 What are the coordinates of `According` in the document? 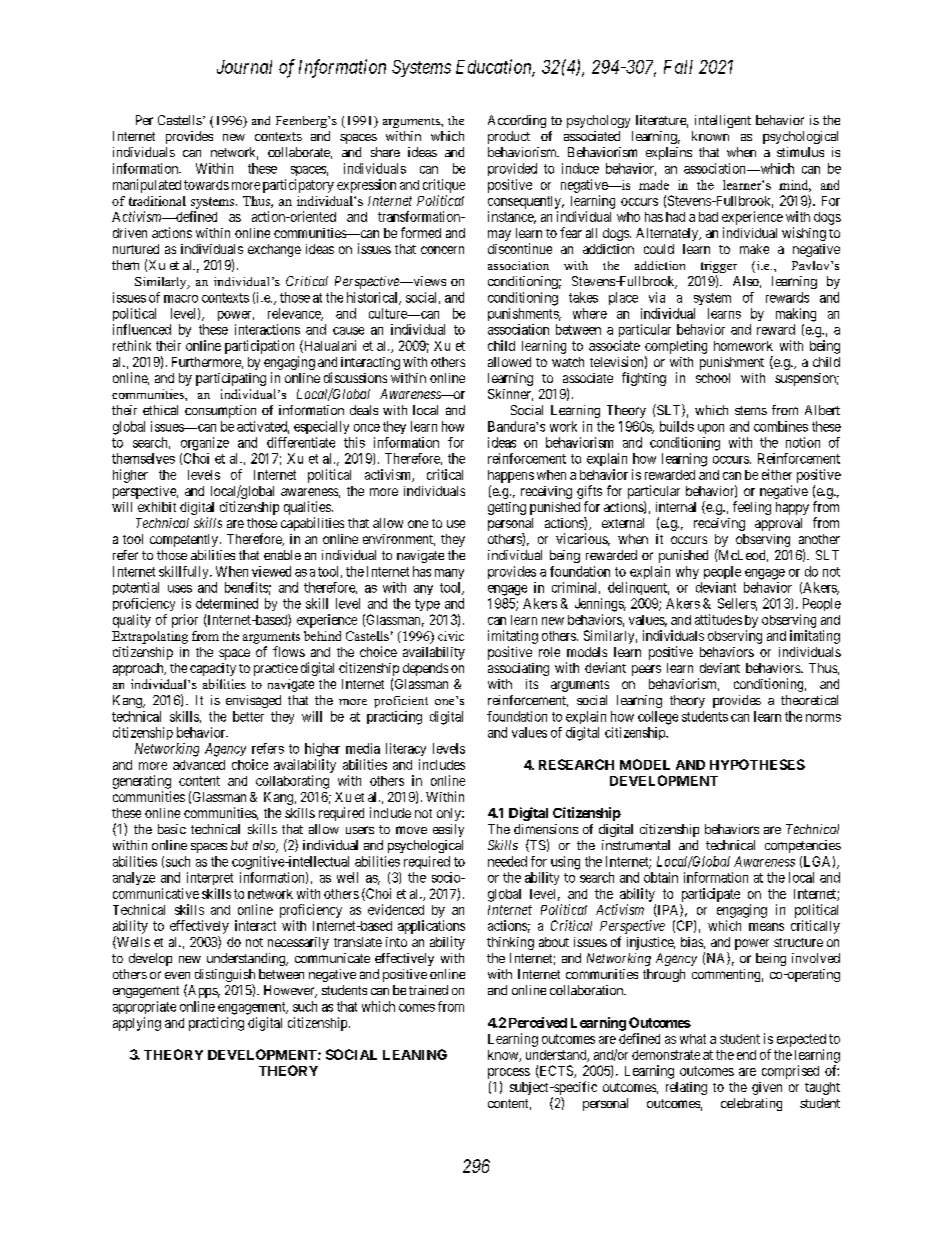 It's located at (517, 121).
